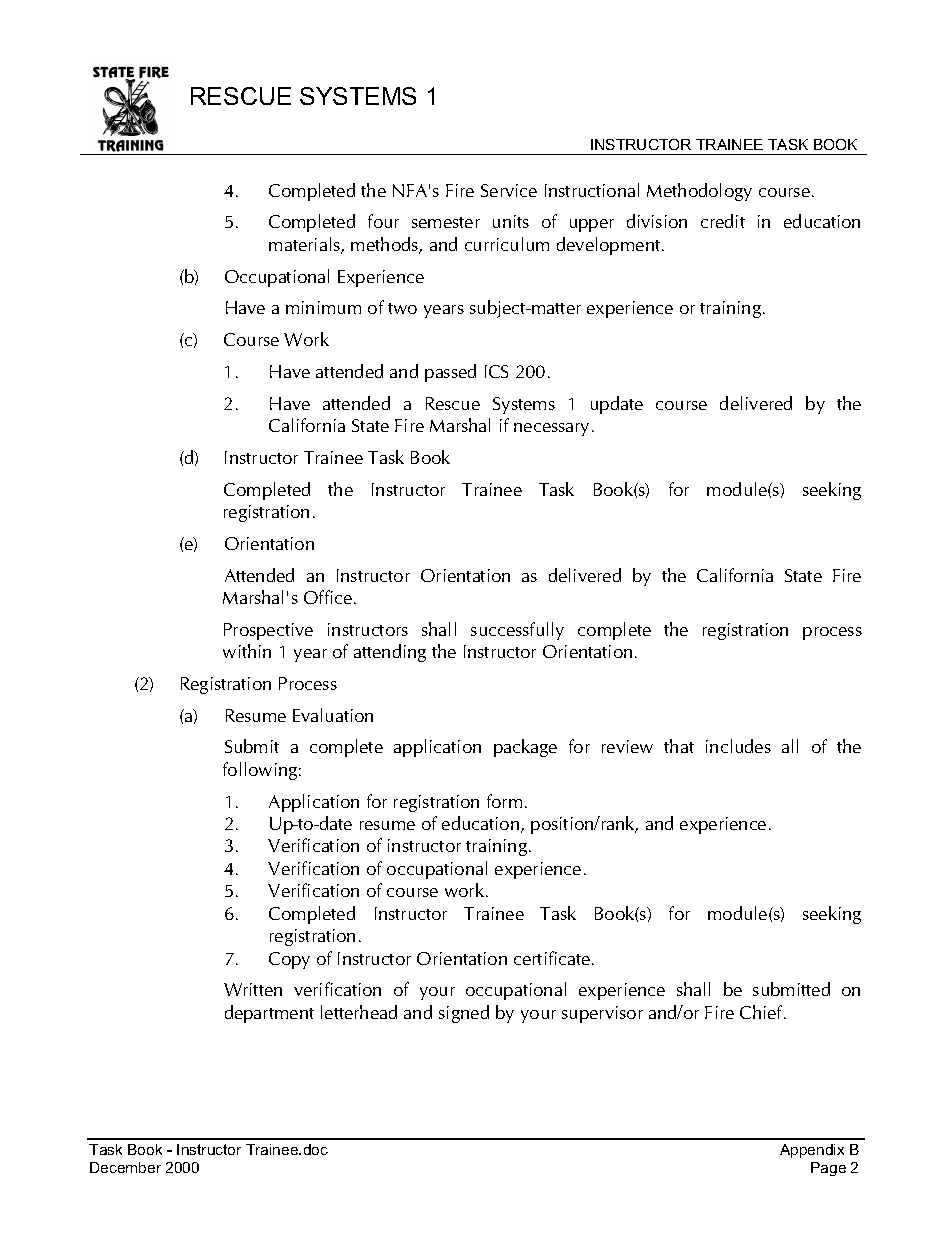  I want to click on includes, so click(738, 746).
